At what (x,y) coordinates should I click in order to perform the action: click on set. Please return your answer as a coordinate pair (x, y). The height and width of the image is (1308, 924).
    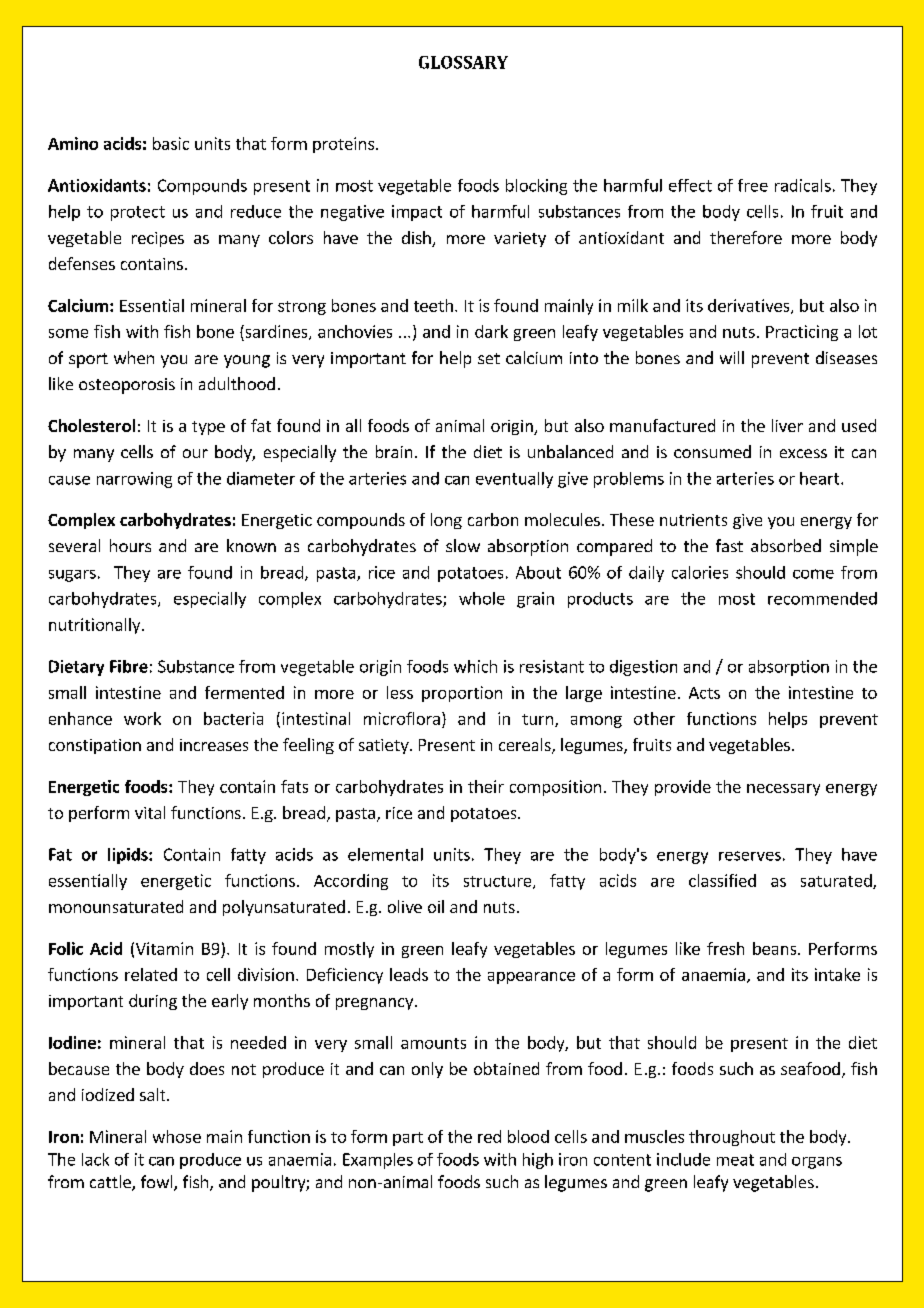
    Looking at the image, I should click on (489, 358).
